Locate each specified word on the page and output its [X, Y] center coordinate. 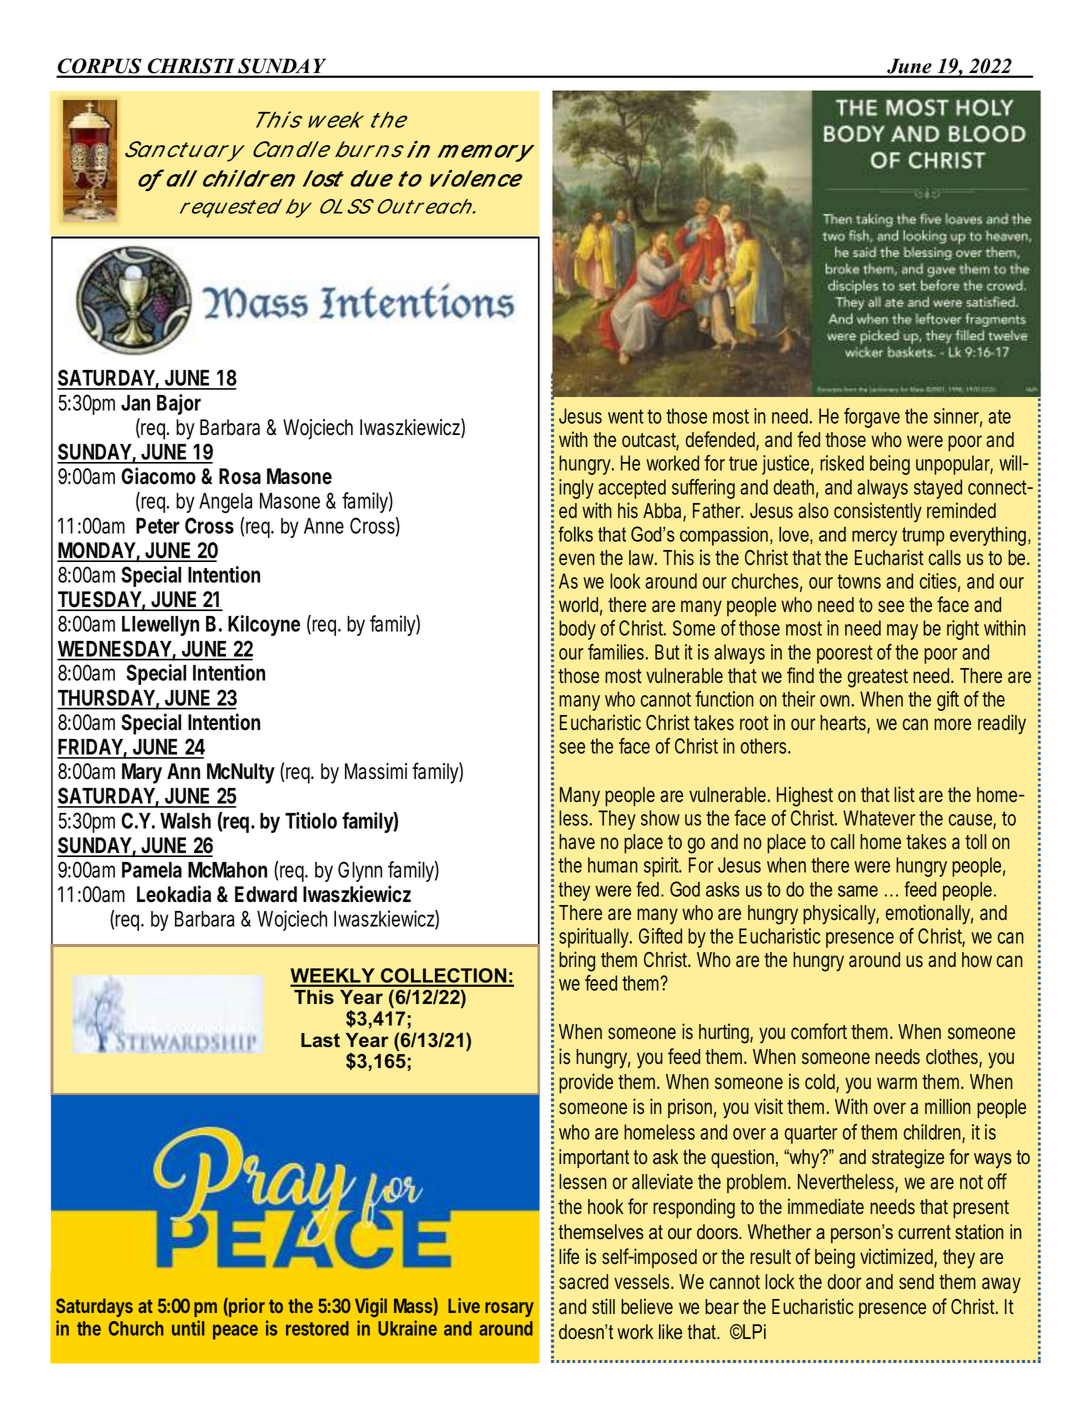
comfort [821, 1031]
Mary [142, 773]
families [618, 652]
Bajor [179, 404]
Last [320, 1040]
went [628, 416]
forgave [872, 418]
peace [235, 1332]
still [603, 1306]
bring [580, 961]
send [919, 1282]
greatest [878, 678]
